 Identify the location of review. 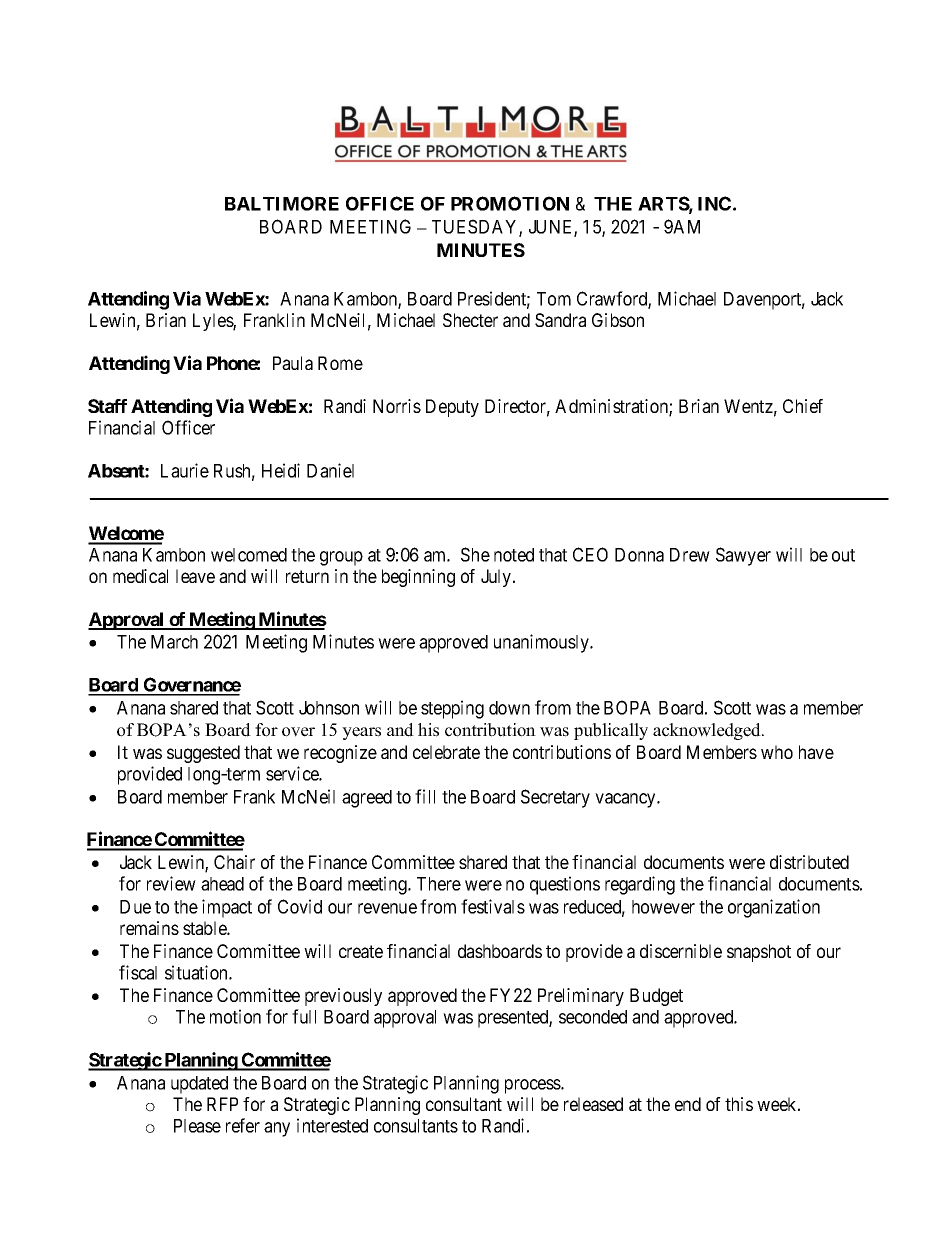
(171, 883).
